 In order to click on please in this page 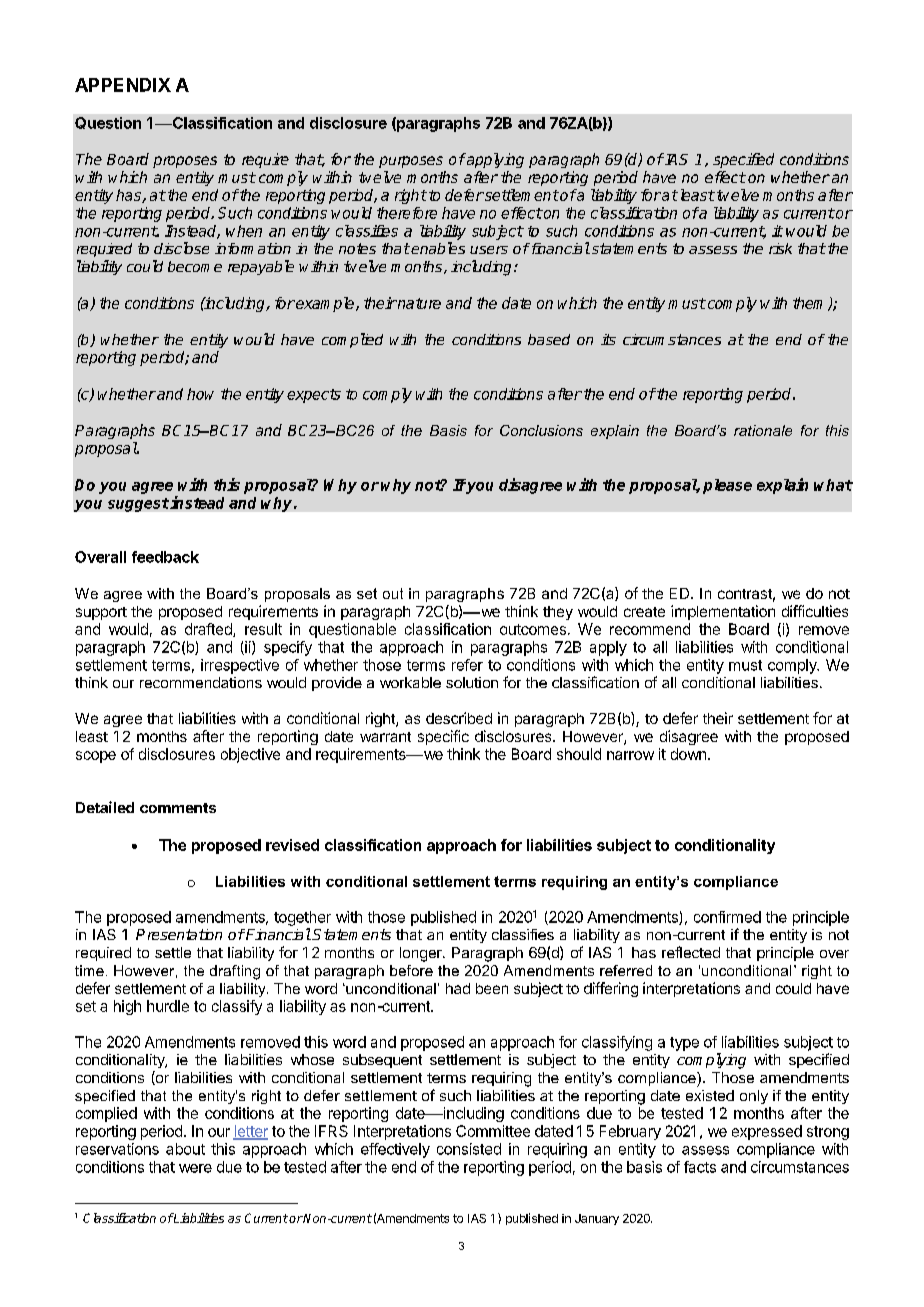, I will do `click(727, 486)`.
